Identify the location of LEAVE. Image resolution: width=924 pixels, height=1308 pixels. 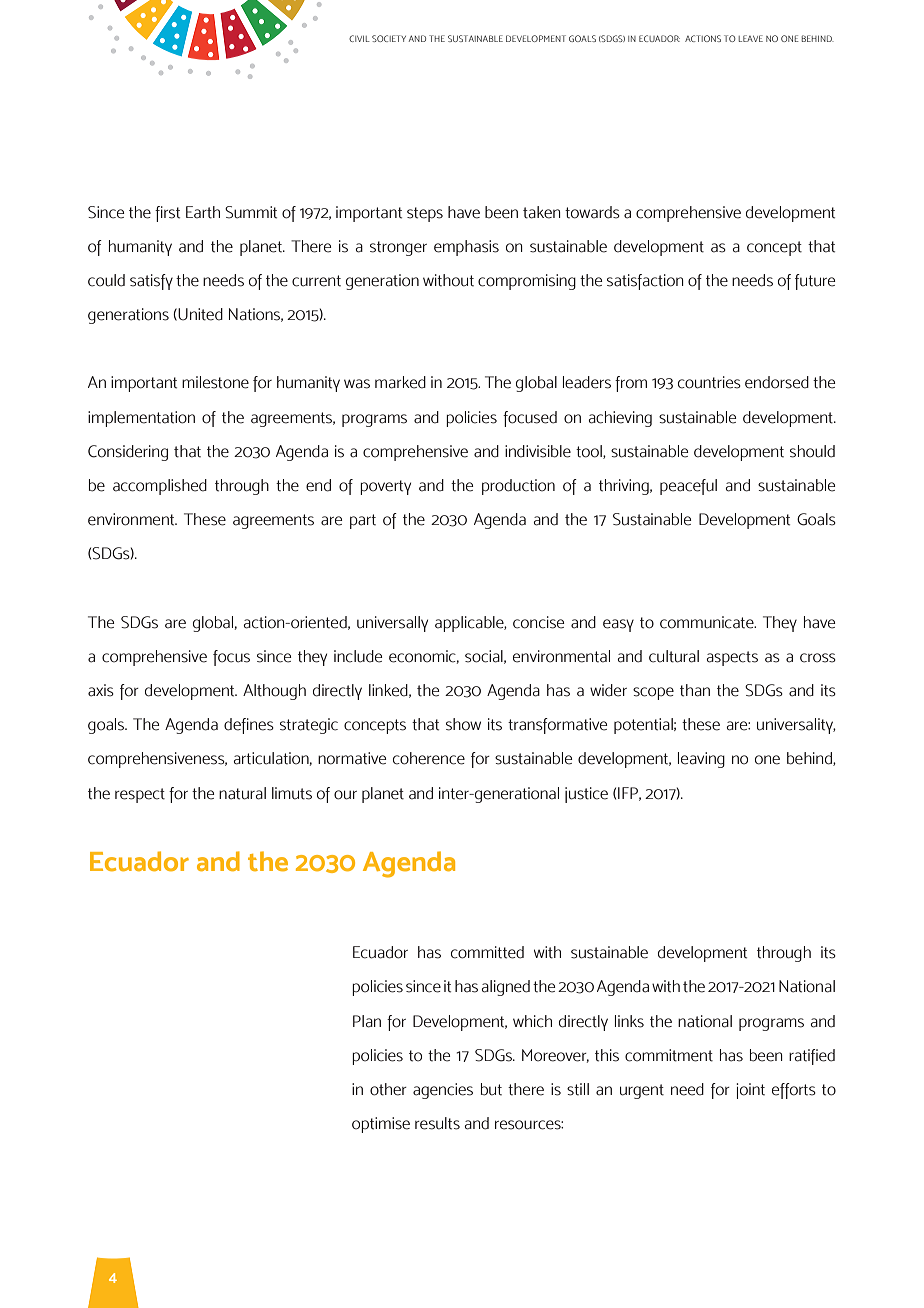
(751, 38).
